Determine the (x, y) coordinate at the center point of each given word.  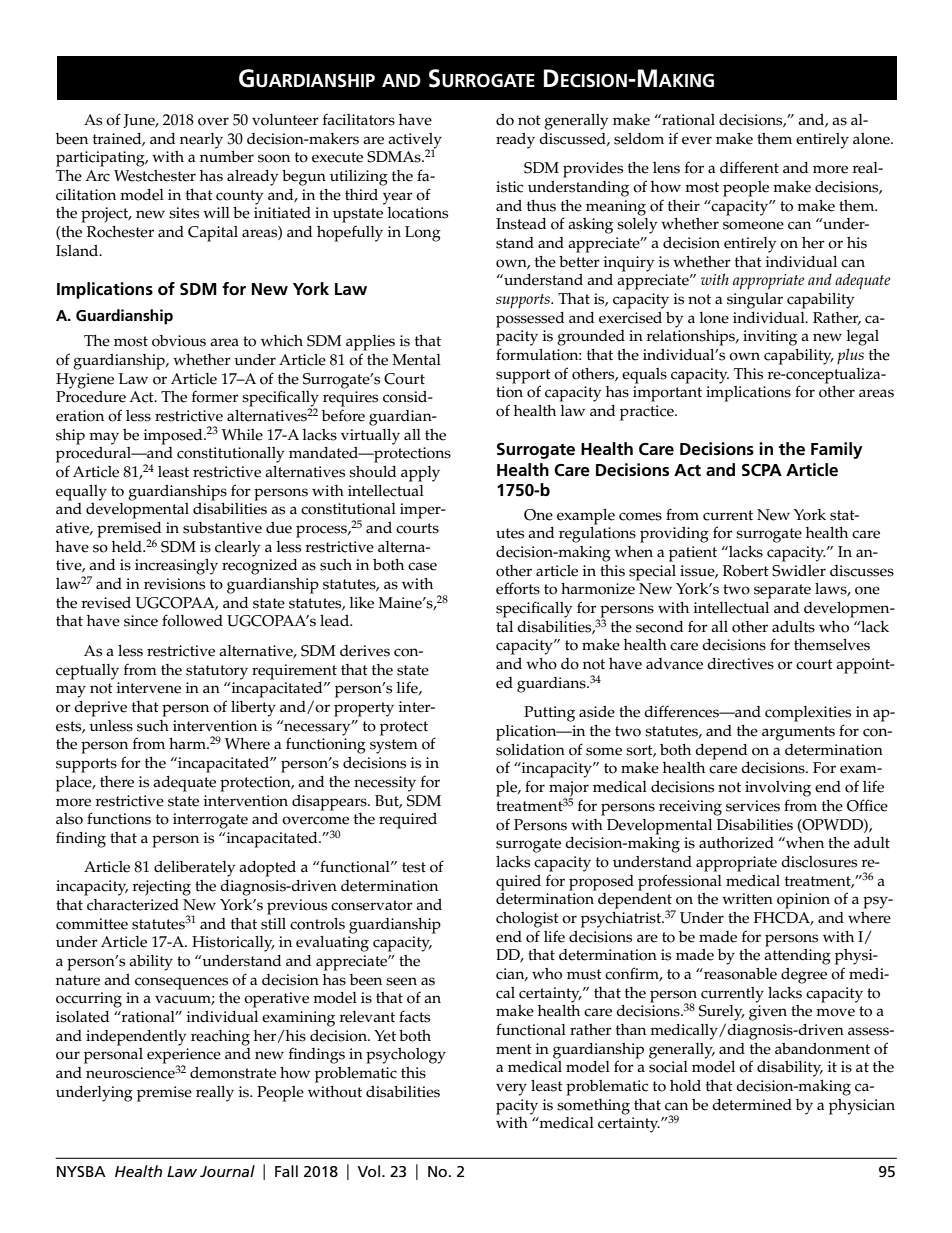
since (141, 621)
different (749, 167)
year (398, 198)
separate (782, 591)
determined (752, 1105)
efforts (518, 588)
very (511, 1089)
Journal (227, 1171)
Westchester (155, 176)
